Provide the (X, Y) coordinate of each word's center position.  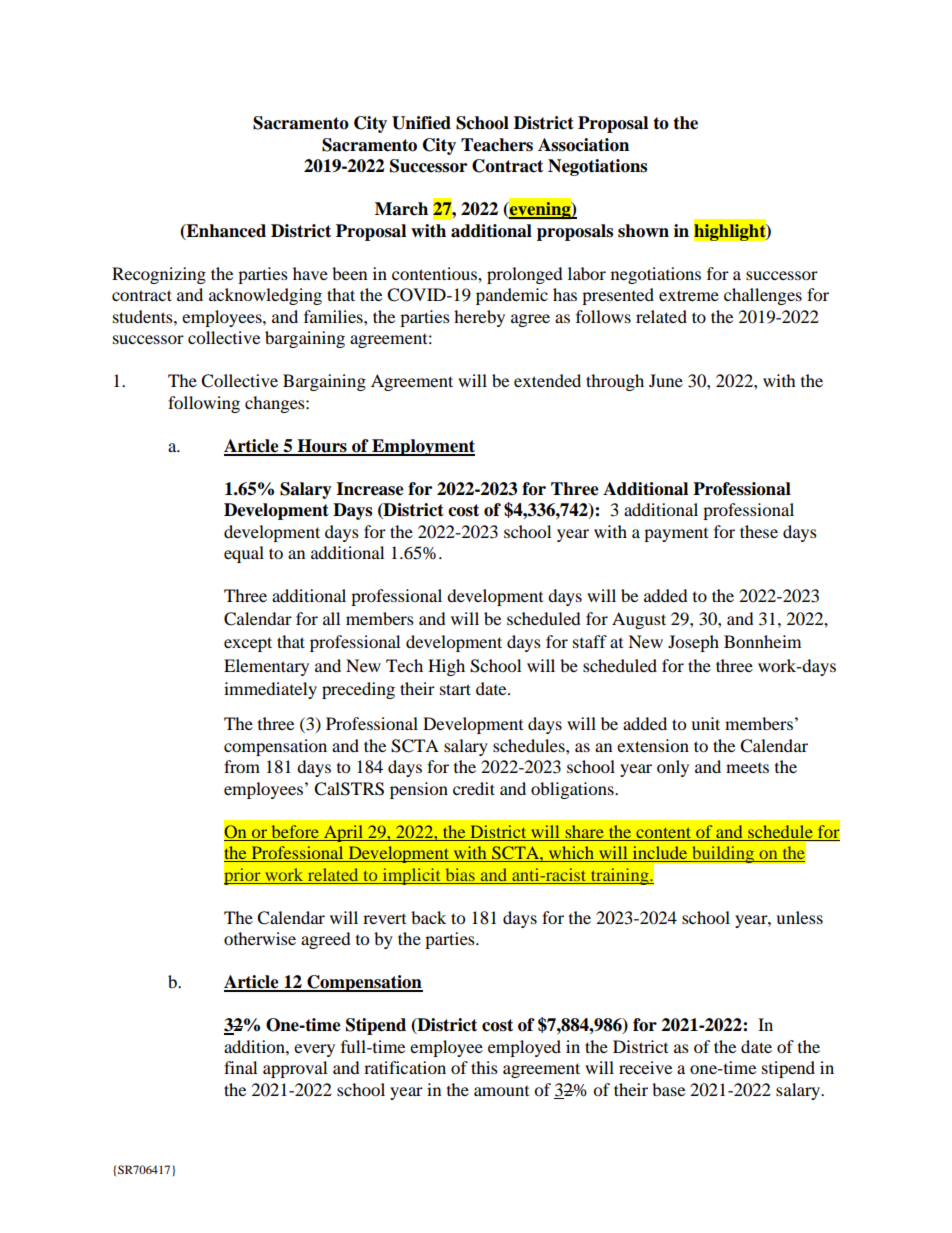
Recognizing (159, 275)
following (204, 404)
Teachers (497, 145)
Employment (422, 447)
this (484, 1067)
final (240, 1067)
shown (643, 231)
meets (747, 768)
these (759, 531)
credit (474, 788)
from (242, 766)
